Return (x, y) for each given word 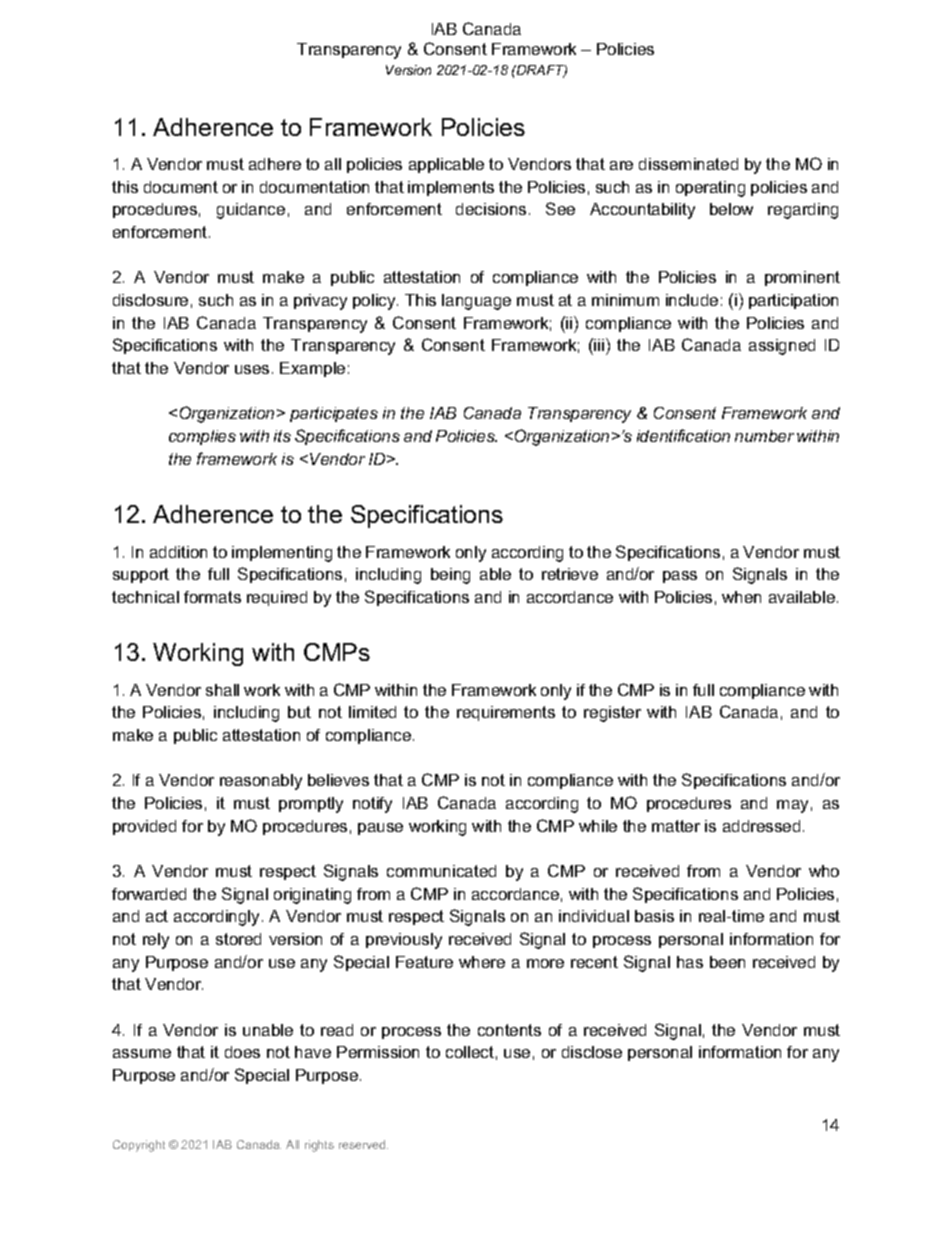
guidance (251, 211)
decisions (491, 209)
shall (222, 690)
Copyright (139, 1146)
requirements (506, 713)
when (741, 597)
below (731, 209)
